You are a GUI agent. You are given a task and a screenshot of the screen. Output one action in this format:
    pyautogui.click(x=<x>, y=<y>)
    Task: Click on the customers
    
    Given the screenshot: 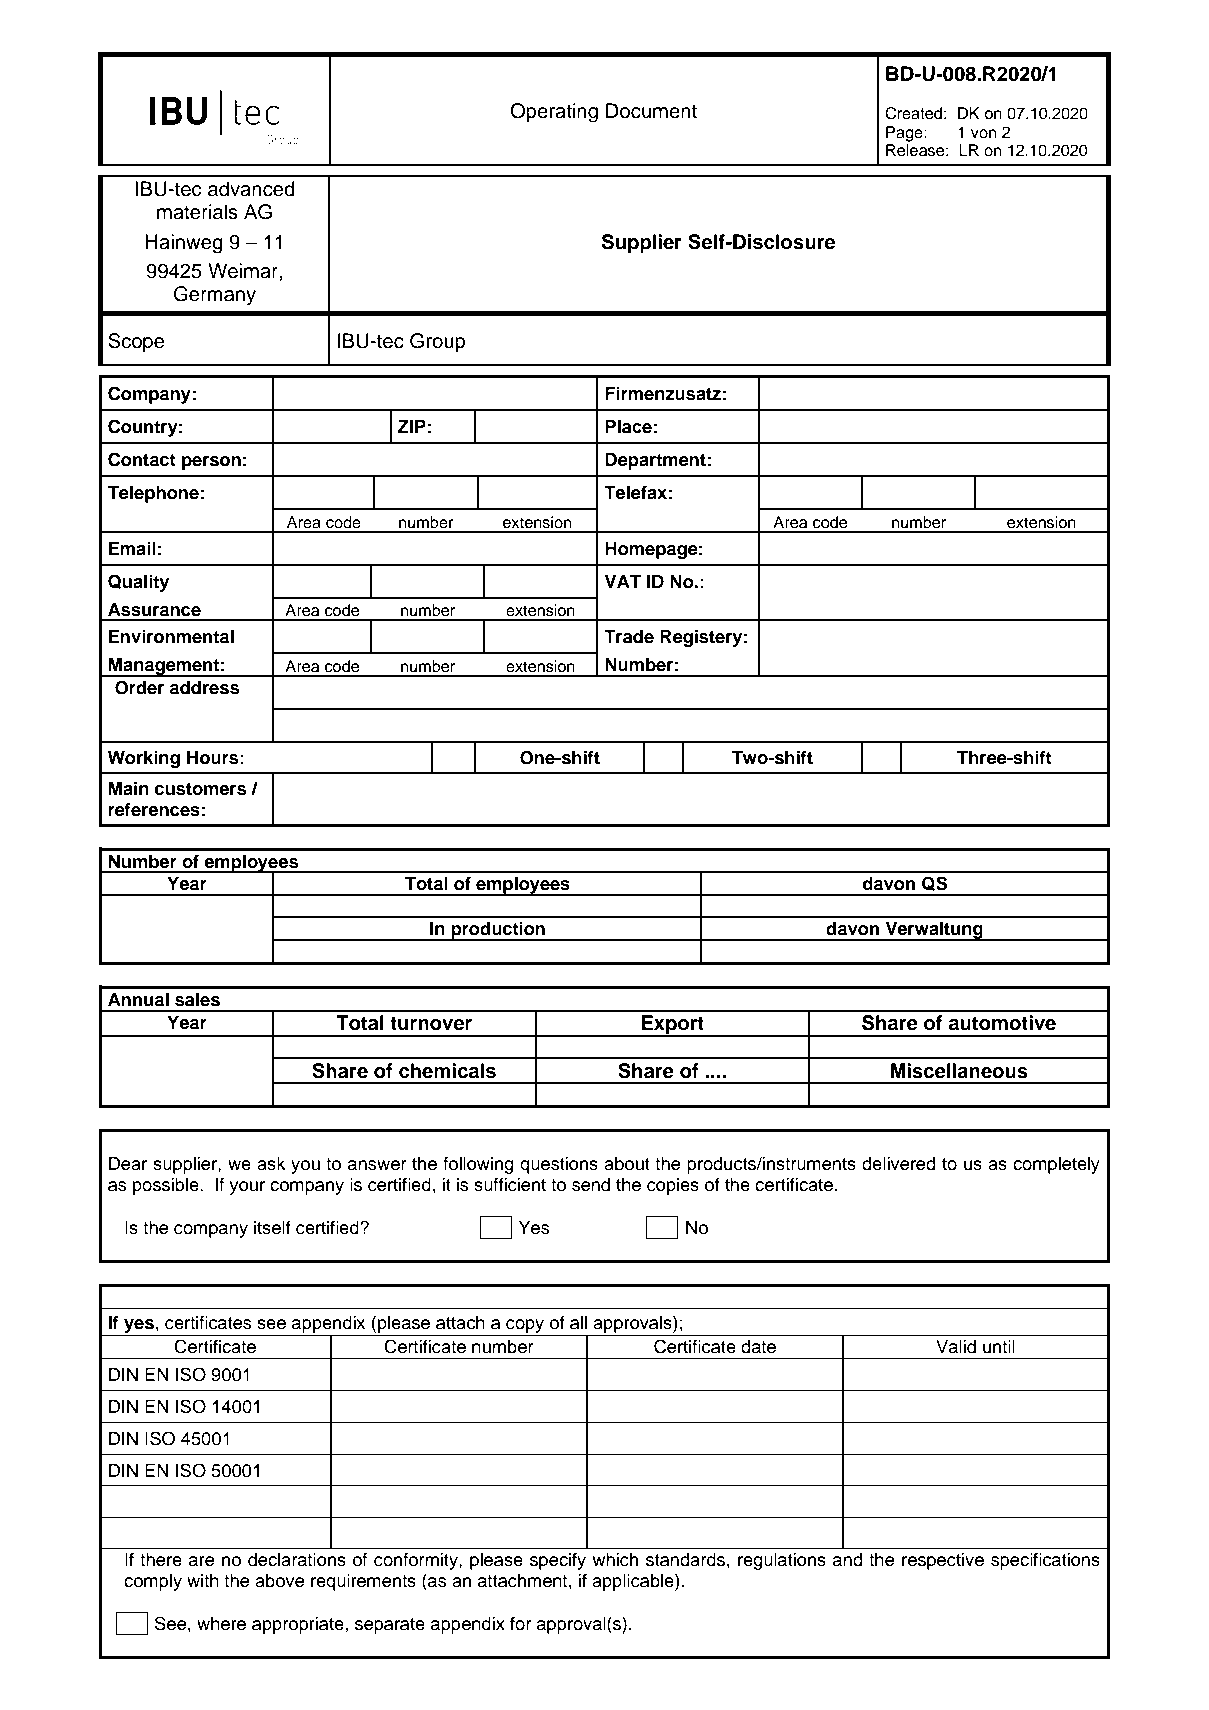 What is the action you would take?
    pyautogui.click(x=201, y=789)
